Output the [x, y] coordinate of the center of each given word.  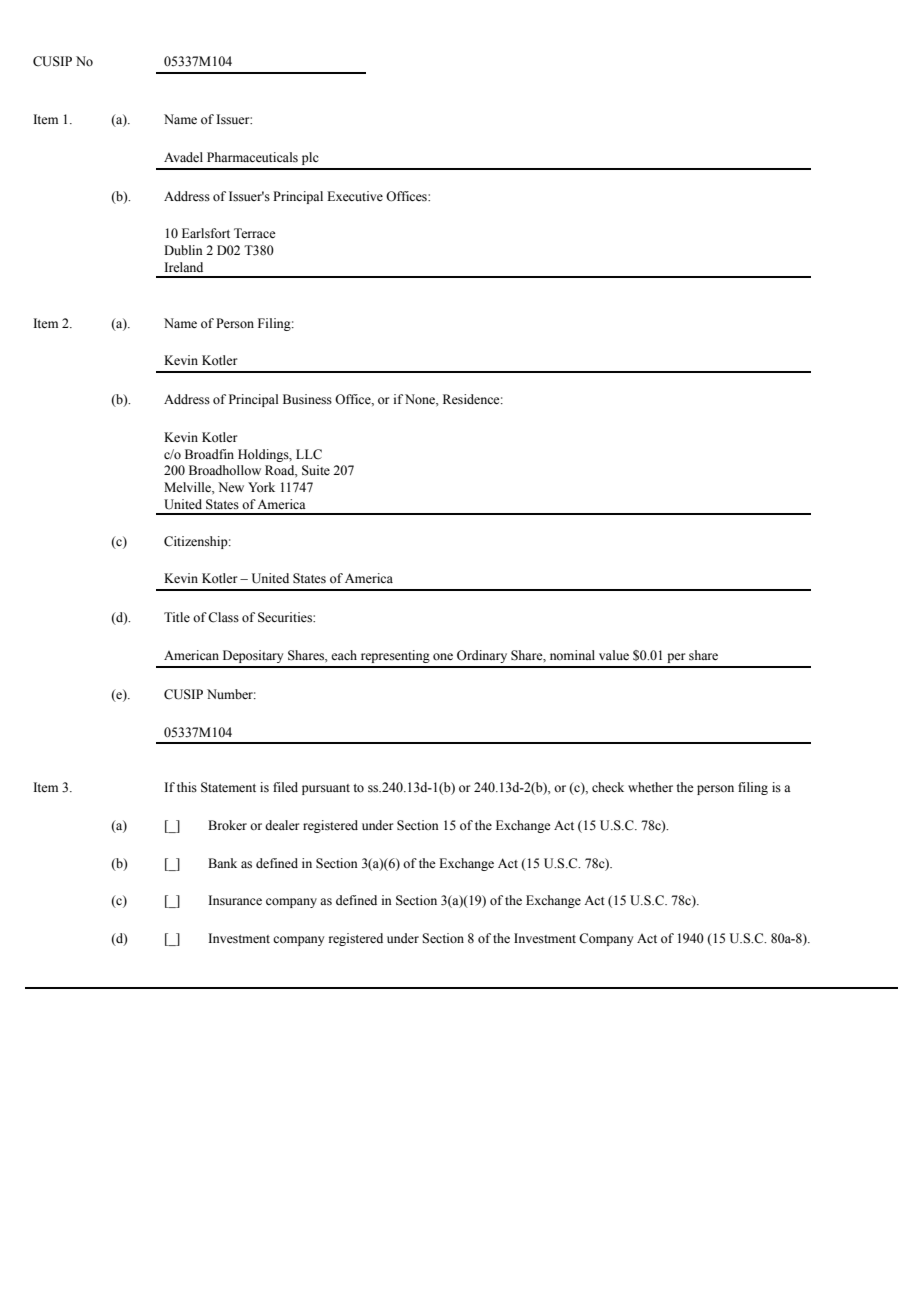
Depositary [253, 656]
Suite [316, 470]
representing [395, 656]
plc [310, 158]
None [421, 399]
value [614, 655]
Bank [222, 863]
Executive [355, 196]
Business [307, 399]
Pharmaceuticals [252, 157]
